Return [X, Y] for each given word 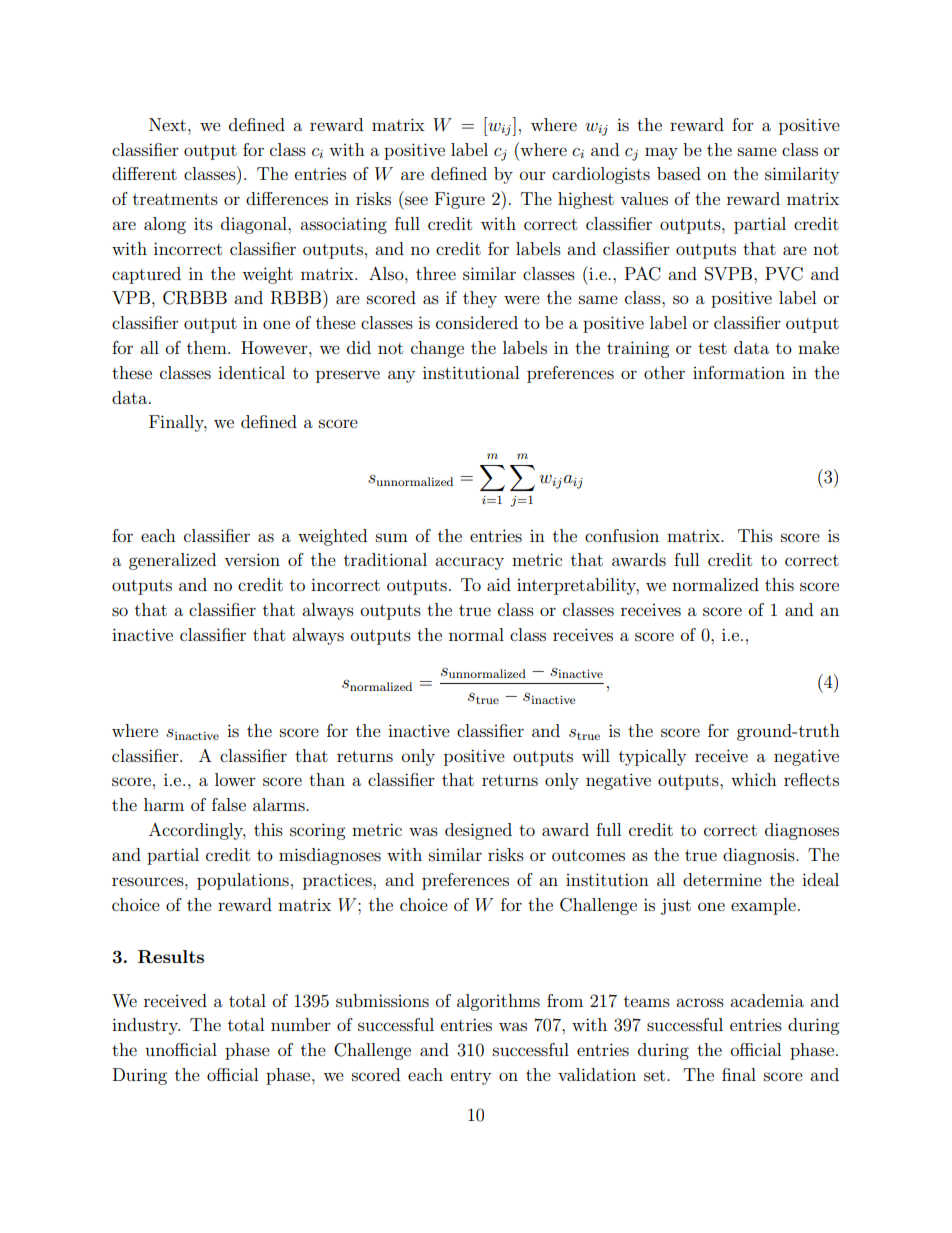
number [301, 1024]
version [252, 559]
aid [499, 584]
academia [767, 1000]
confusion [622, 535]
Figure [460, 200]
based [679, 173]
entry [471, 1077]
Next [167, 124]
